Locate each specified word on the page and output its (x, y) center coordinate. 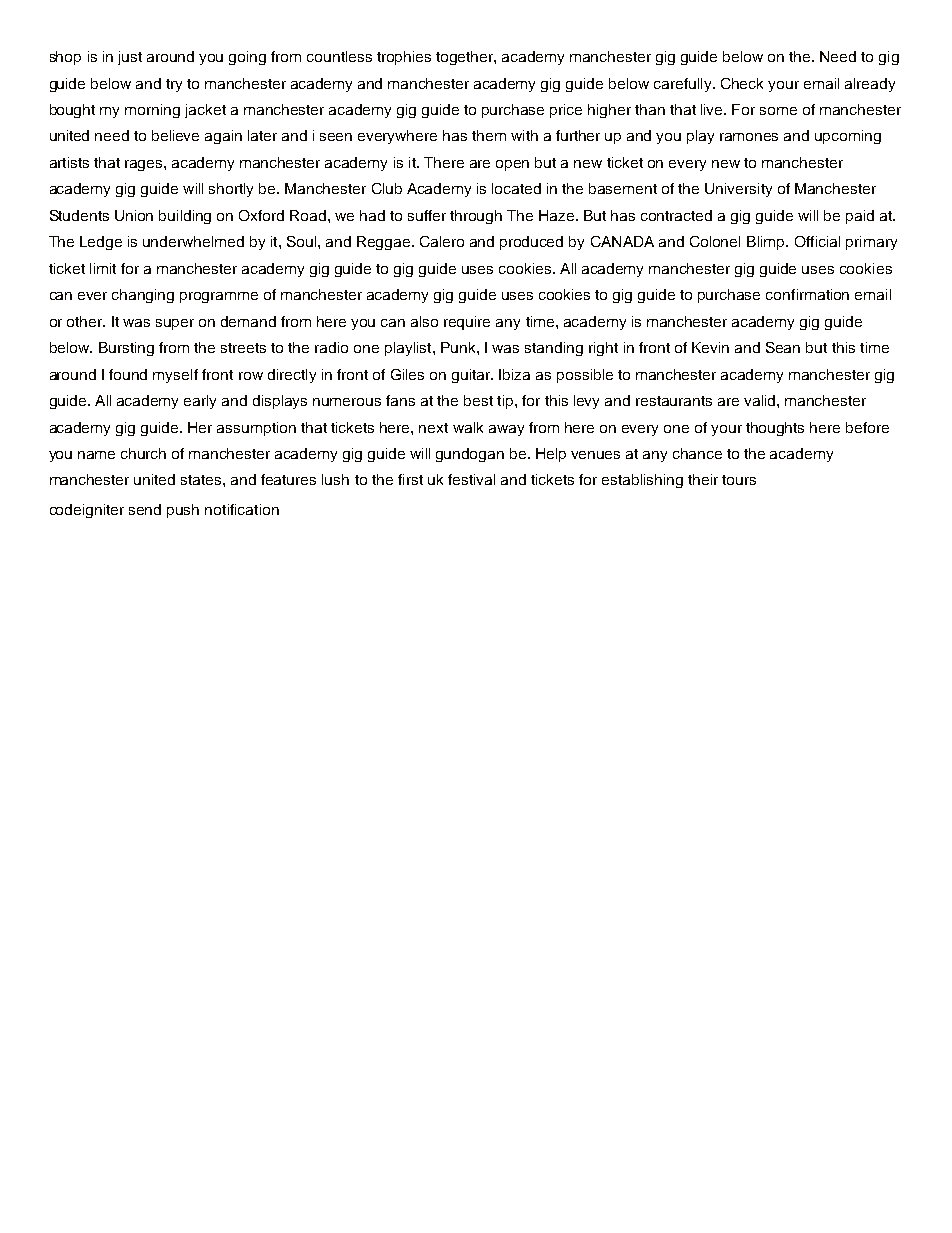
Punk (459, 347)
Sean (783, 347)
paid (860, 217)
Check (742, 83)
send (145, 509)
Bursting (126, 349)
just (130, 58)
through (476, 217)
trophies (404, 58)
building (185, 217)
